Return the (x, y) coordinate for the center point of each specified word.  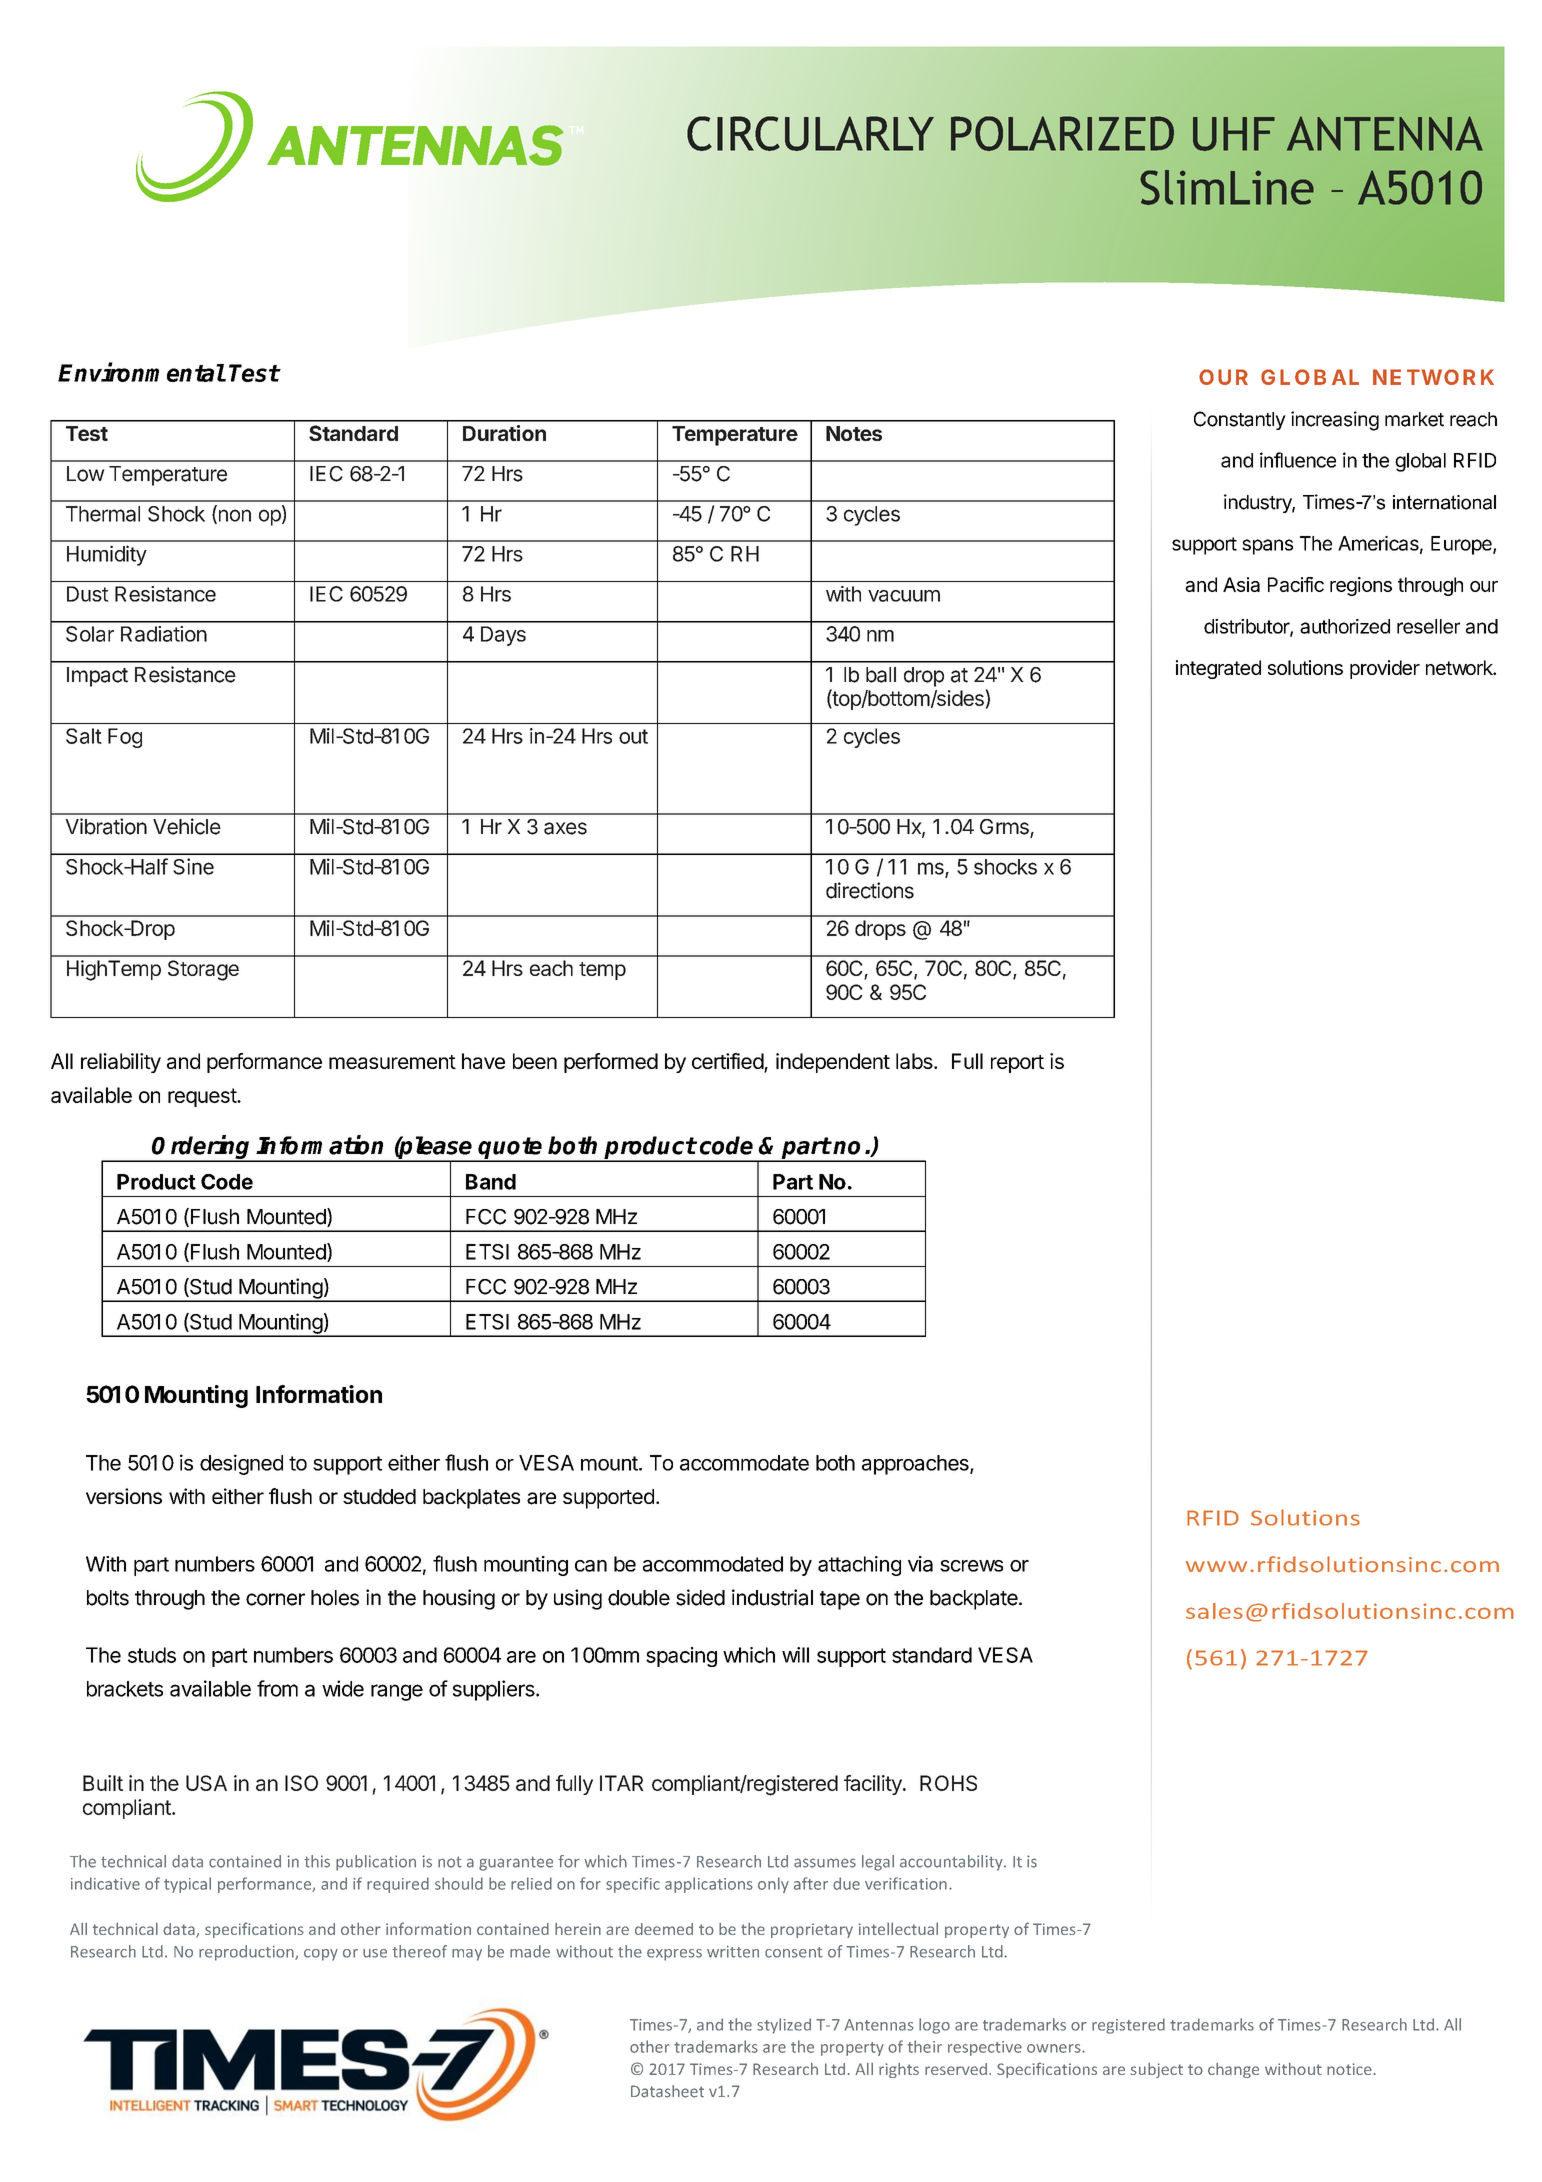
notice (1350, 2069)
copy (321, 1955)
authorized (1345, 626)
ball (881, 675)
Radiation (164, 634)
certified (728, 1062)
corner (275, 1599)
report (1017, 1064)
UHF (1234, 134)
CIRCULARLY (810, 133)
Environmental (141, 372)
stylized (784, 2026)
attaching (859, 1566)
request (203, 1097)
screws (971, 1566)
